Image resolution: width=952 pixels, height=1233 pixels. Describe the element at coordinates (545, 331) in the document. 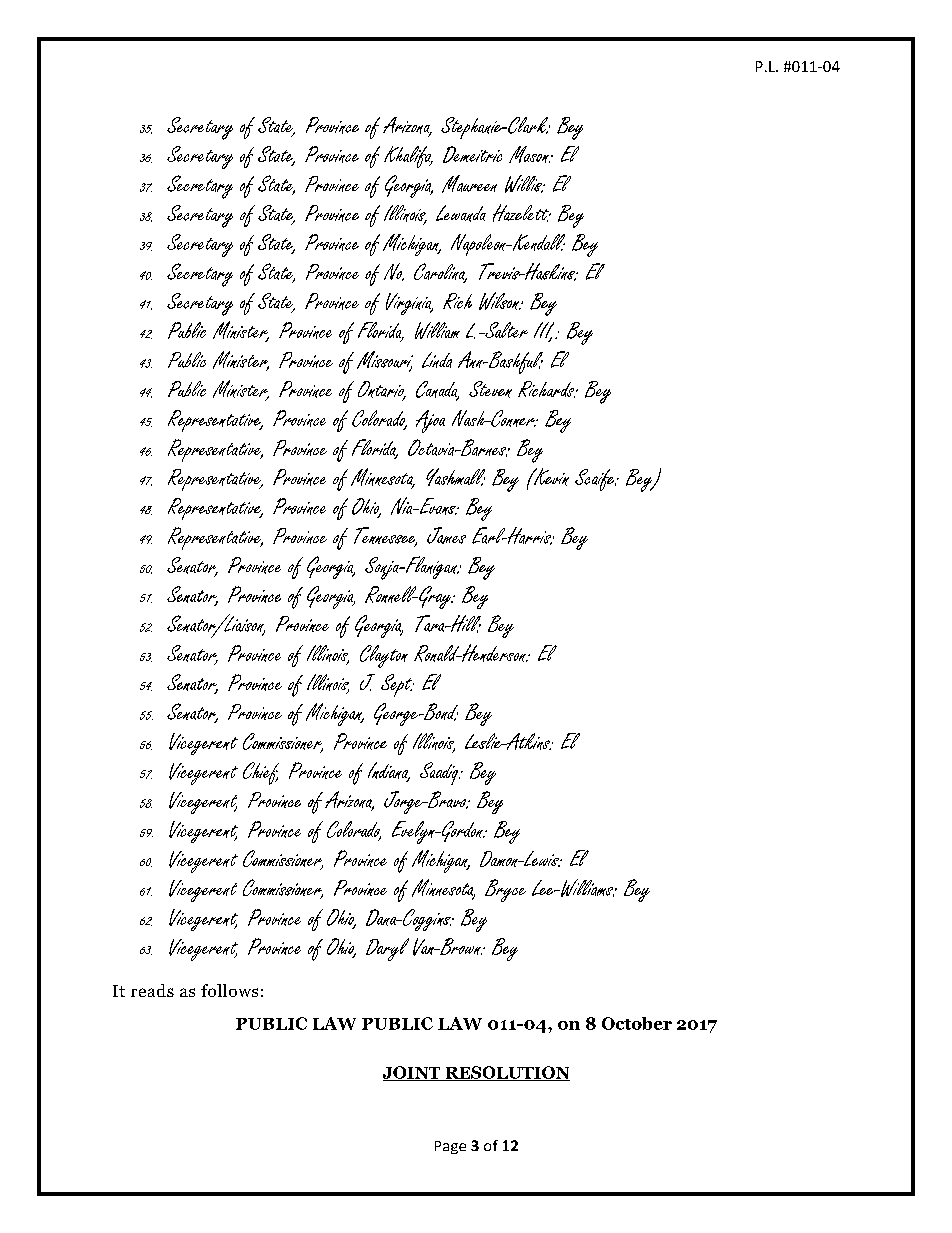

I see `III` at that location.
